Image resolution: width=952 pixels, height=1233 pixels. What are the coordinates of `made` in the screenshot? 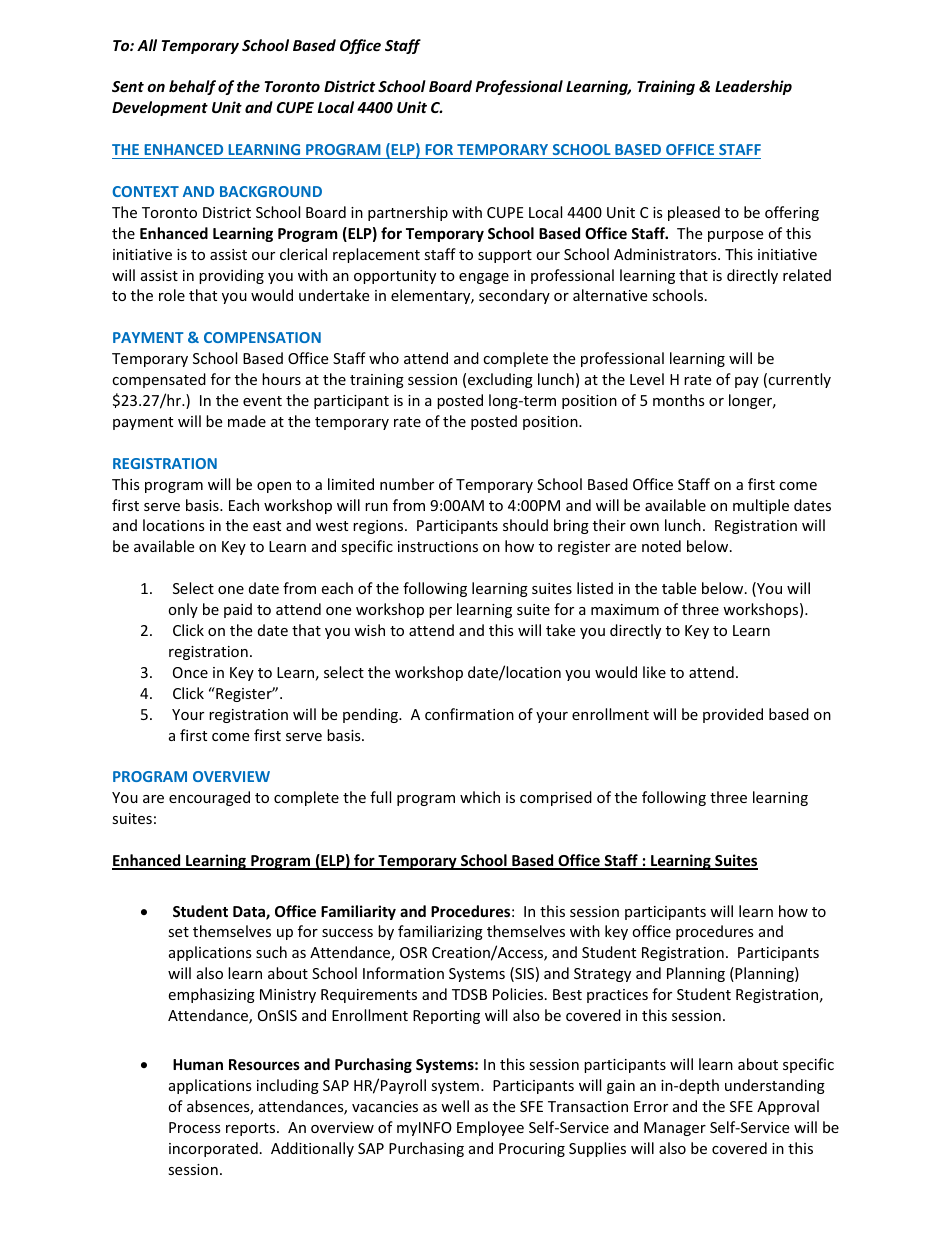 It's located at (247, 421).
